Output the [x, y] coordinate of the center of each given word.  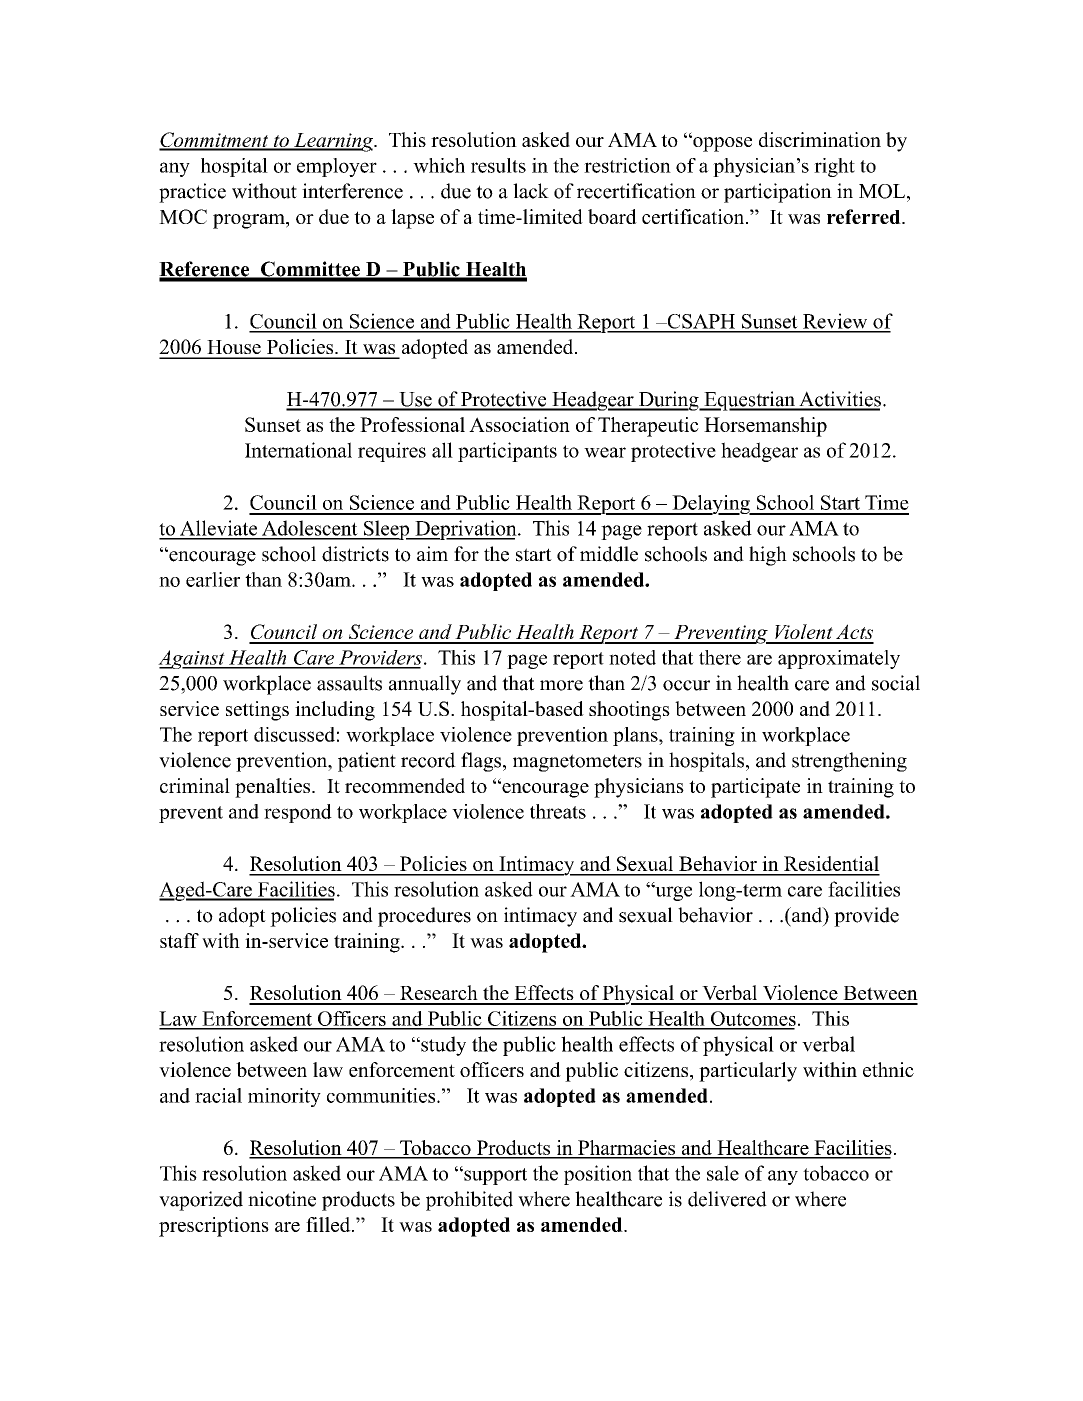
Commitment [215, 141]
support [494, 1175]
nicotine [282, 1199]
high [768, 556]
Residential [831, 863]
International [298, 450]
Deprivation [466, 530]
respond [298, 813]
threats [558, 811]
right [834, 167]
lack [531, 191]
